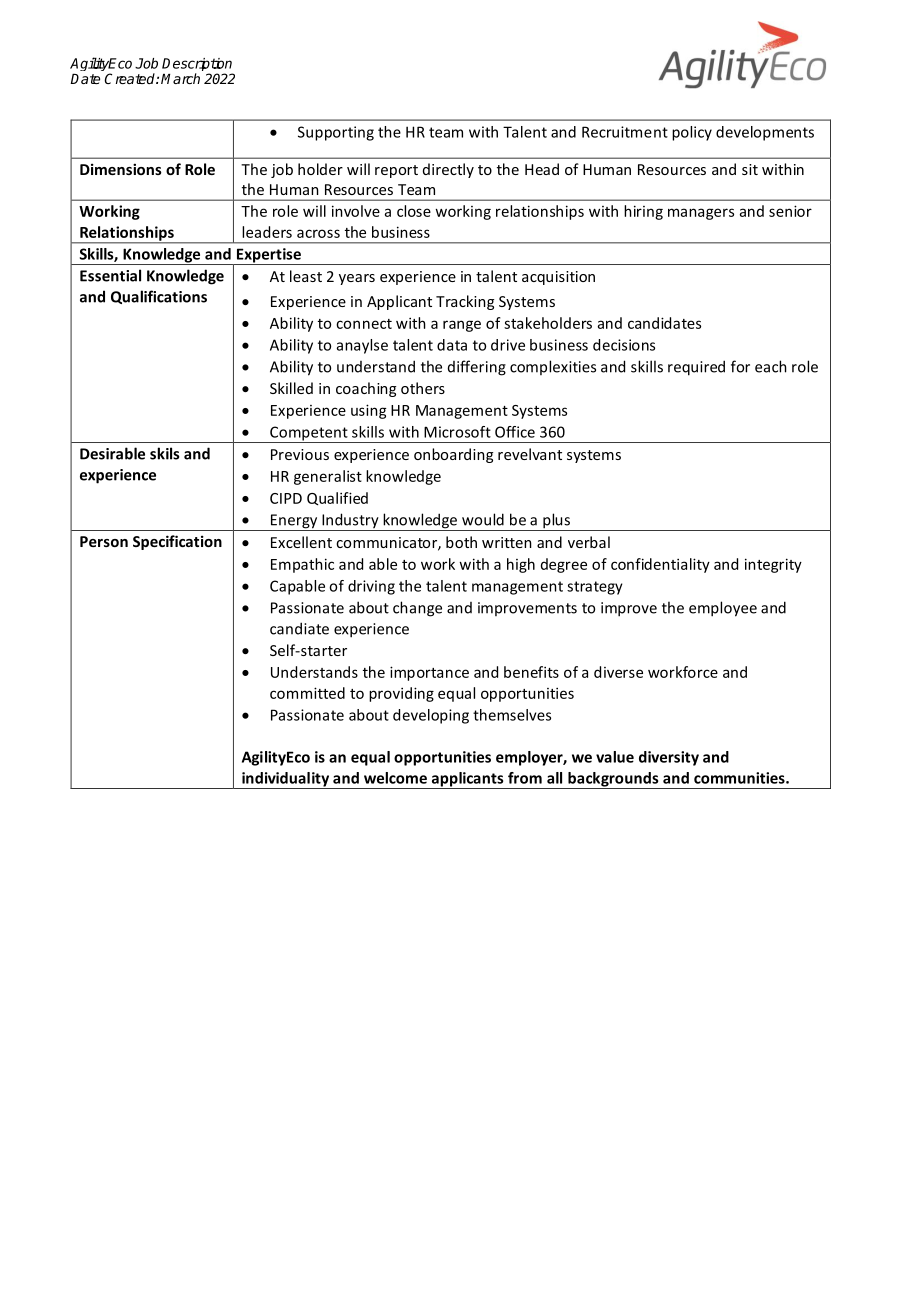 The height and width of the screenshot is (1308, 924). What do you see at coordinates (457, 432) in the screenshot?
I see `Microsoft` at bounding box center [457, 432].
